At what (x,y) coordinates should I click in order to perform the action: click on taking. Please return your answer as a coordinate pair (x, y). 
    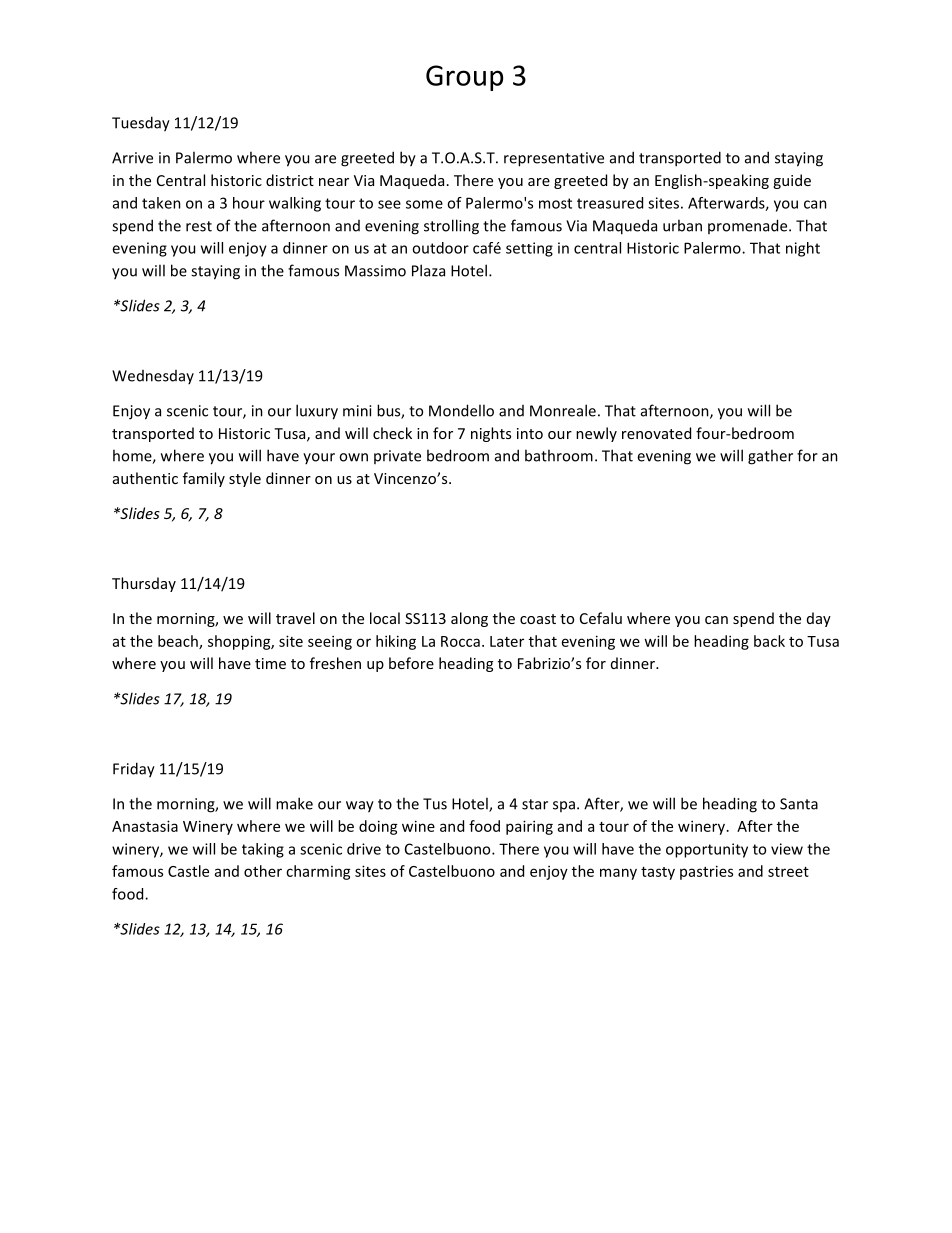
    Looking at the image, I should click on (263, 850).
